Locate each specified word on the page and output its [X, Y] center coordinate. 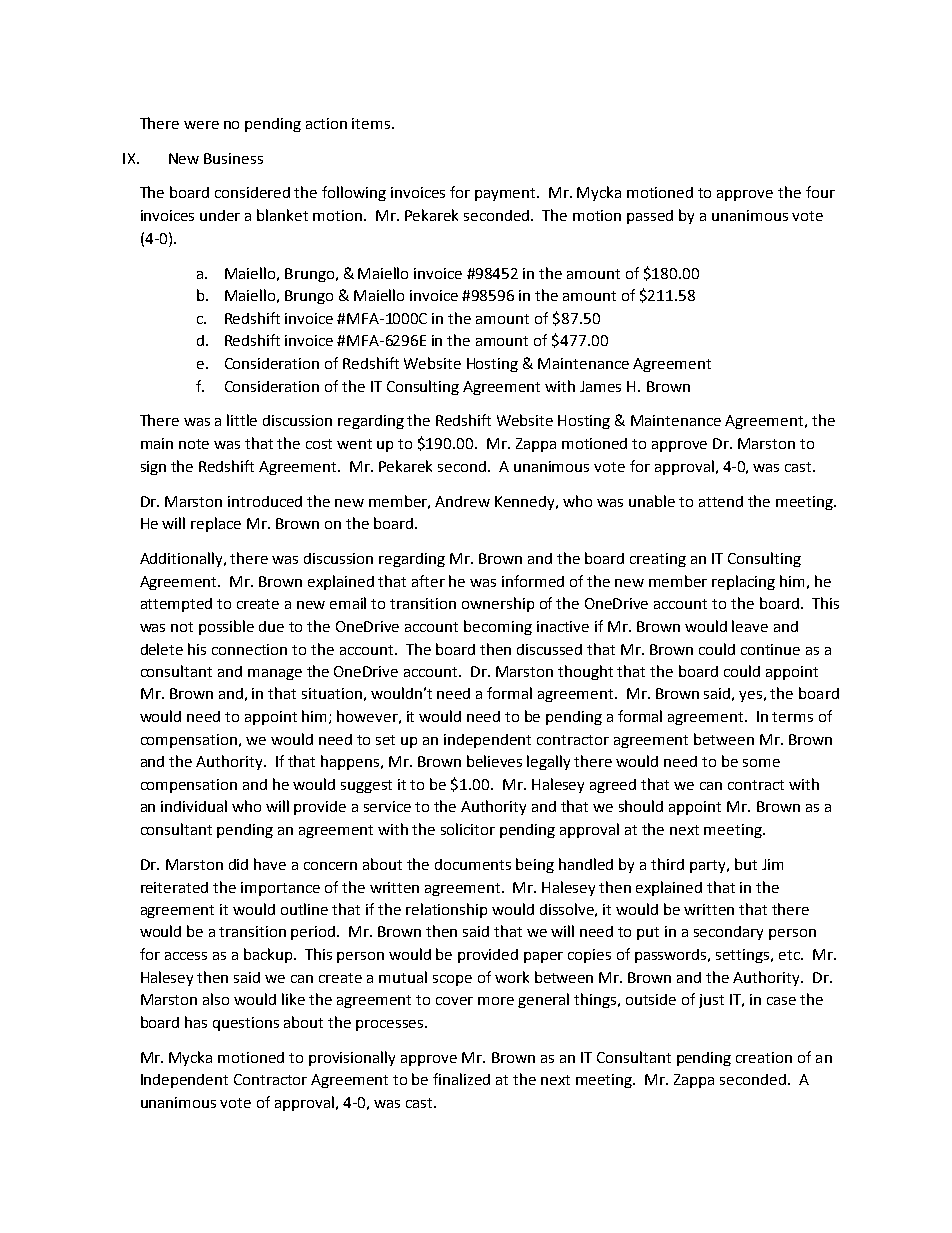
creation [764, 1057]
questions [246, 1024]
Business [233, 158]
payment [507, 194]
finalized [461, 1079]
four [820, 192]
